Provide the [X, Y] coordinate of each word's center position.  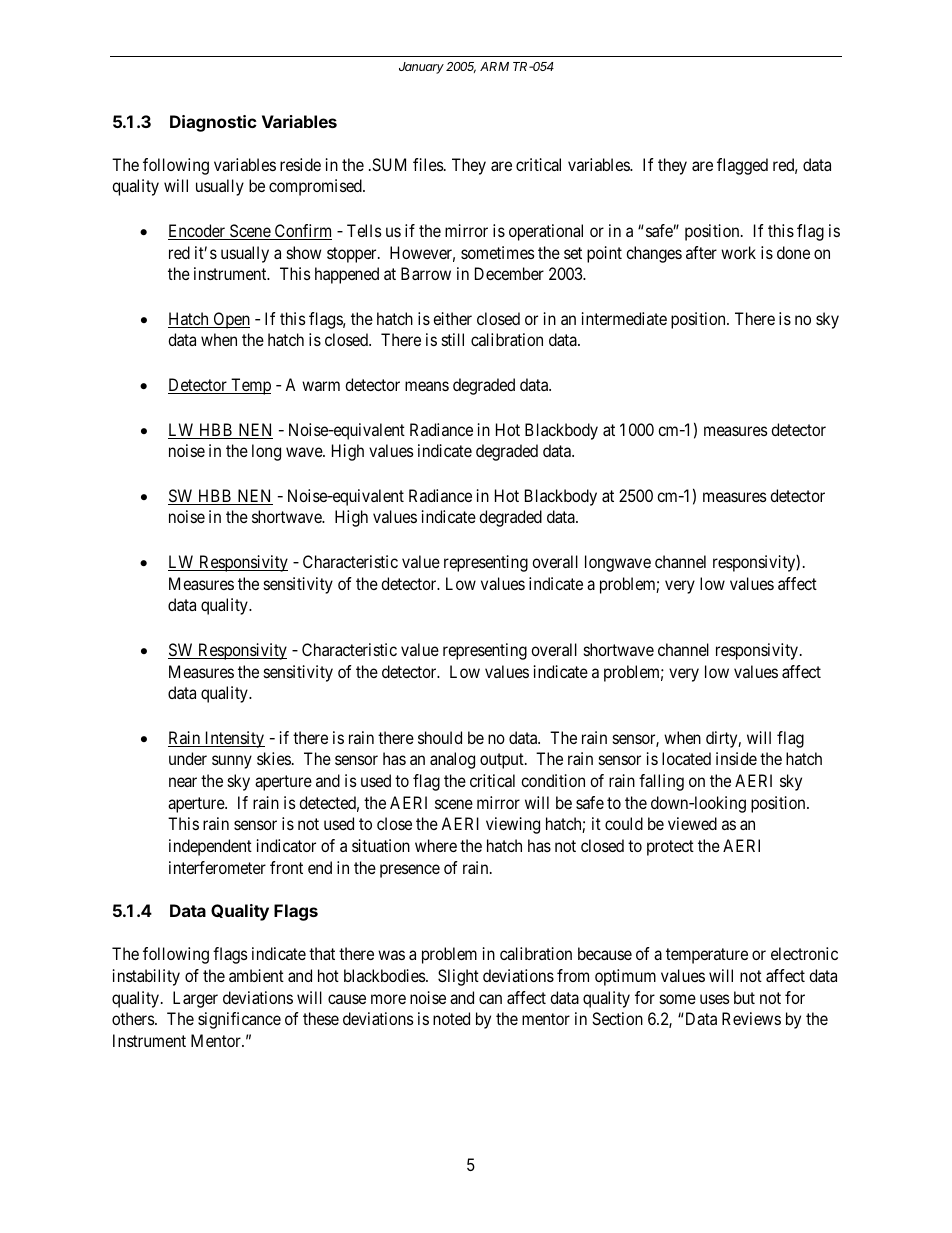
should [440, 737]
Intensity [233, 739]
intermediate [624, 318]
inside [736, 758]
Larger [195, 999]
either [452, 318]
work [738, 252]
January [421, 68]
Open [230, 320]
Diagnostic [213, 123]
